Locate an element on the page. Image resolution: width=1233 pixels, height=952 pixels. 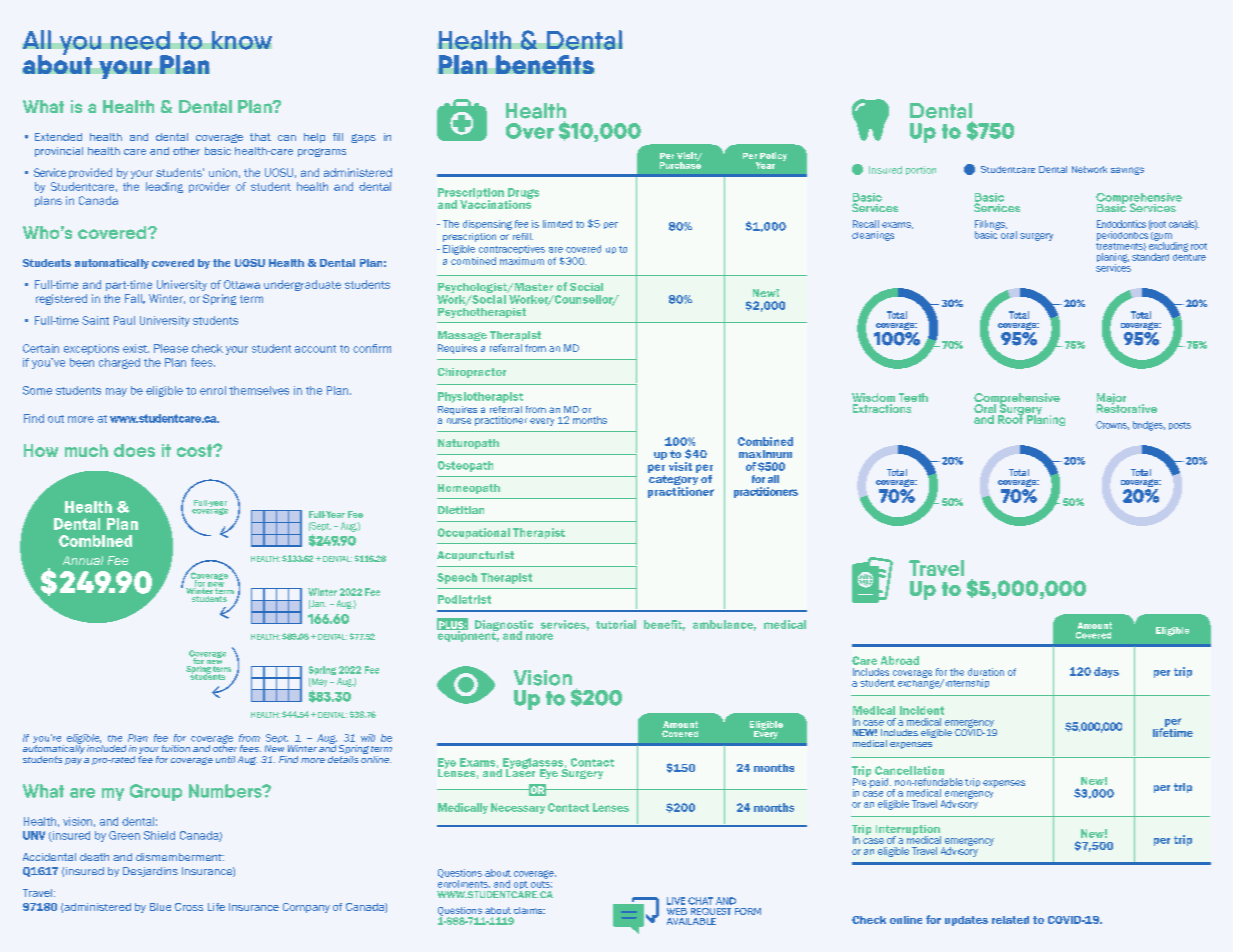
Restorative is located at coordinates (1127, 407).
